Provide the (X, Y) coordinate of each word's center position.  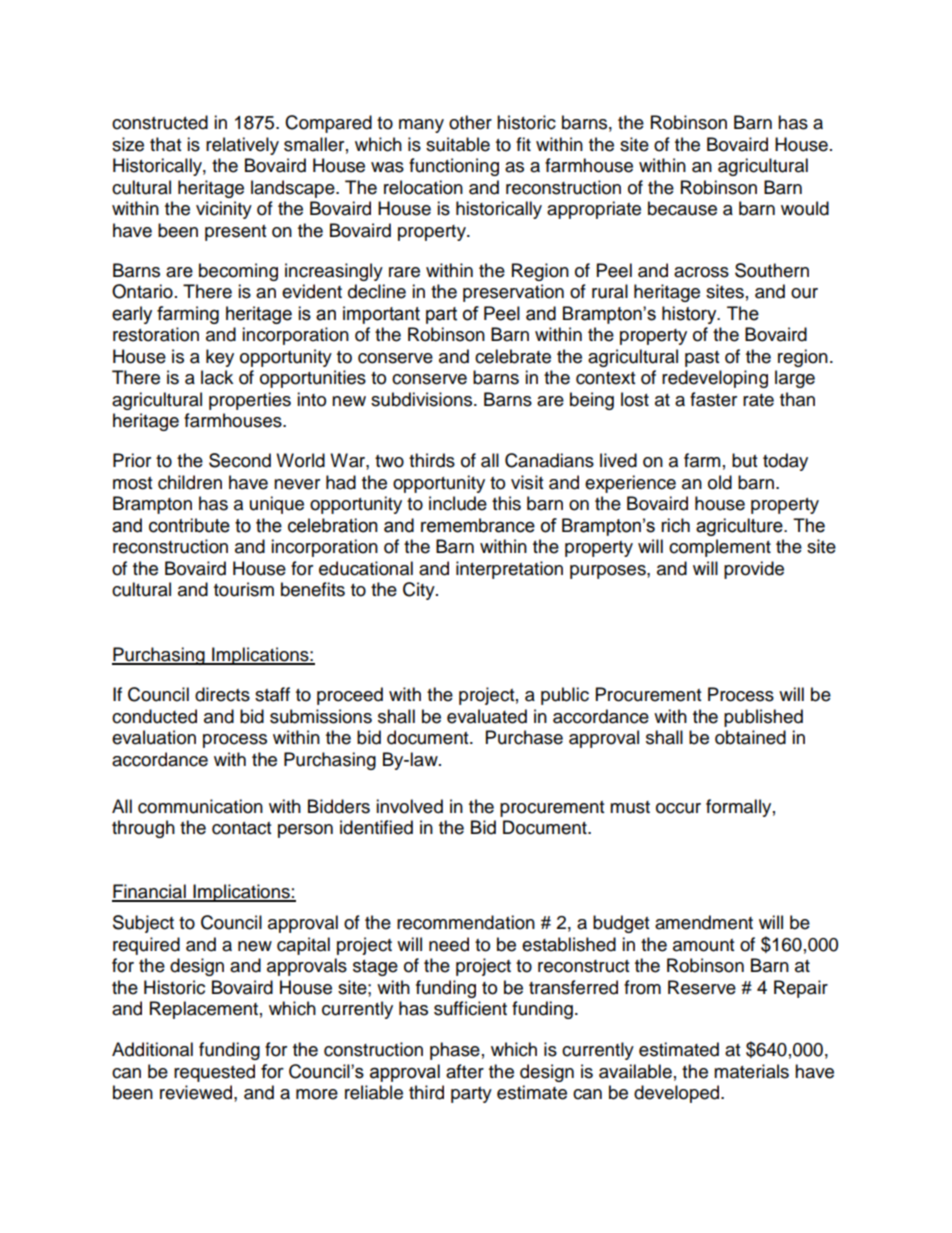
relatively (242, 146)
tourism (244, 589)
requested (214, 1073)
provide (754, 570)
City (420, 591)
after (465, 1071)
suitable (458, 144)
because (682, 208)
